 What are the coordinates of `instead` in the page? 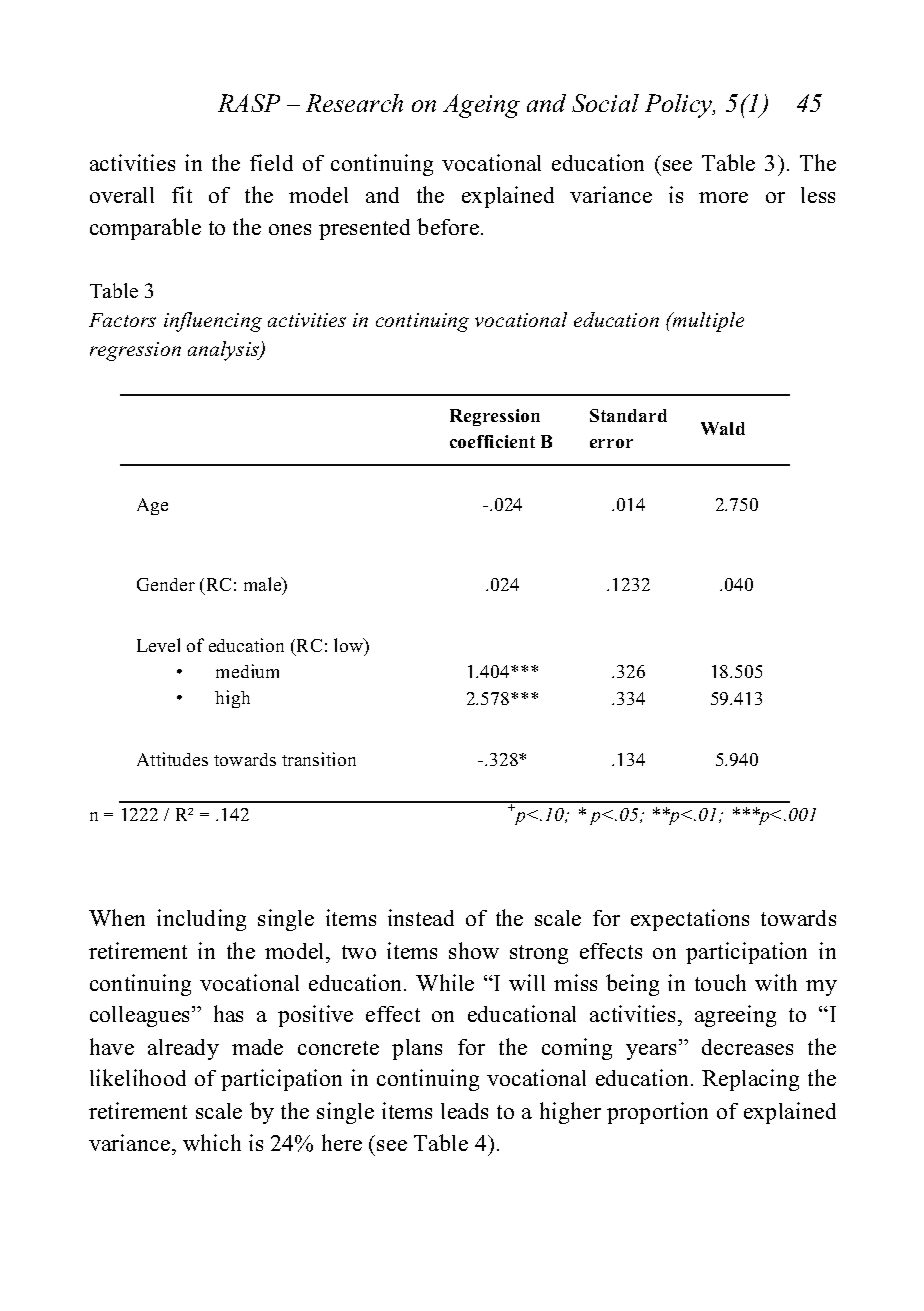 It's located at (421, 917).
